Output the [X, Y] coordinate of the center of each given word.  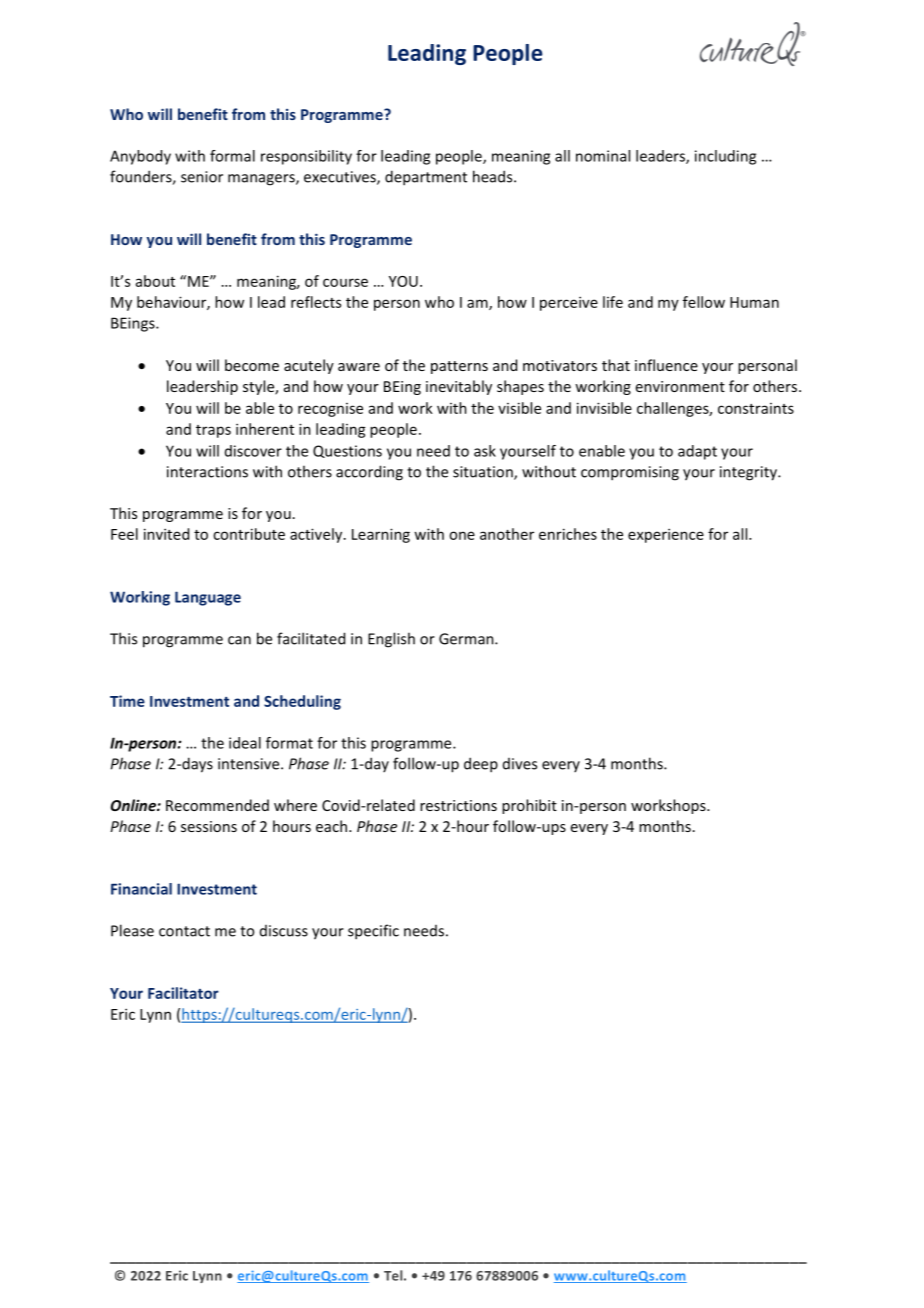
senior [202, 177]
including [725, 157]
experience [666, 535]
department [426, 178]
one [462, 535]
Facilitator [183, 993]
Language [208, 598]
